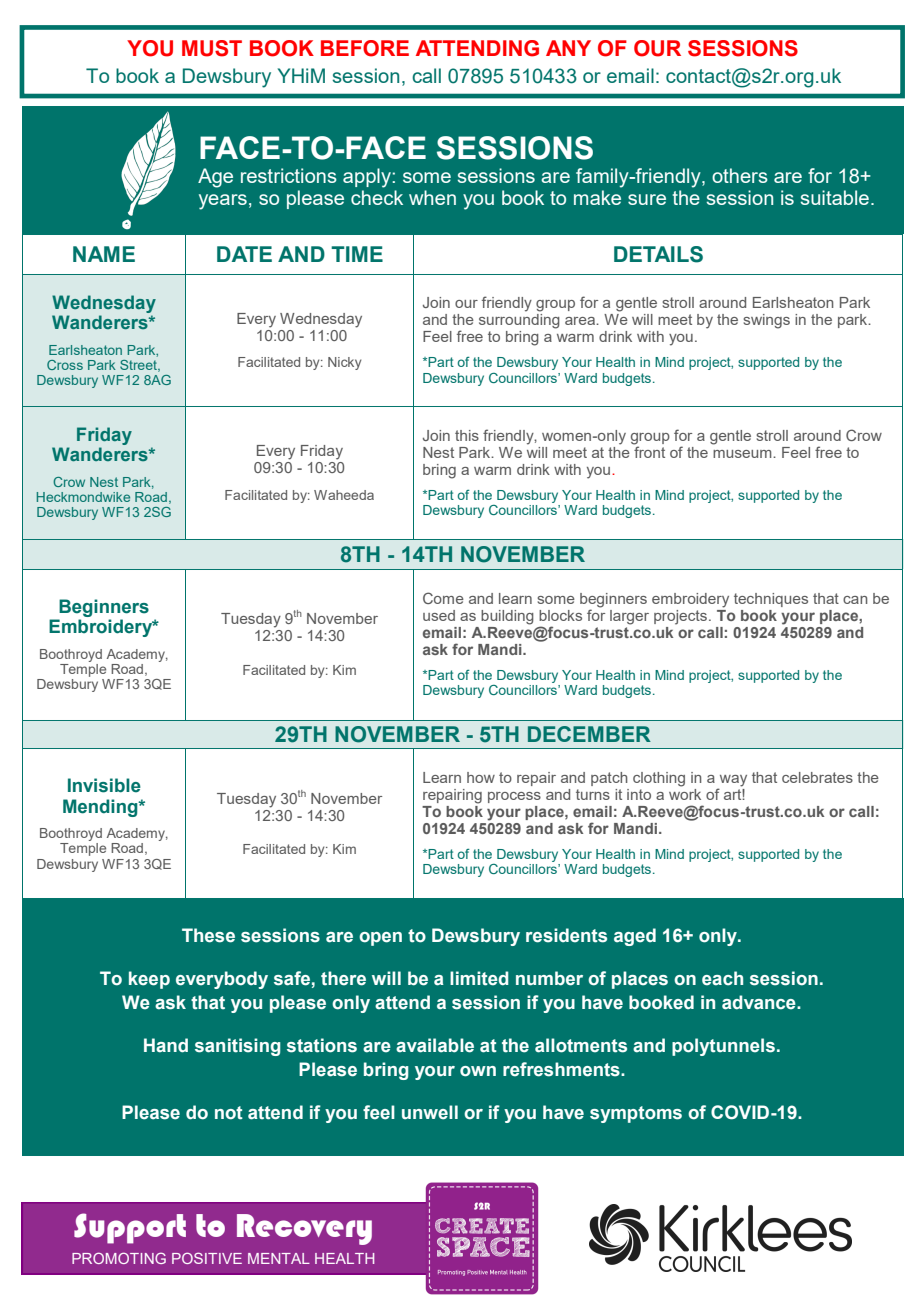  I want to click on Invisible, so click(104, 785).
